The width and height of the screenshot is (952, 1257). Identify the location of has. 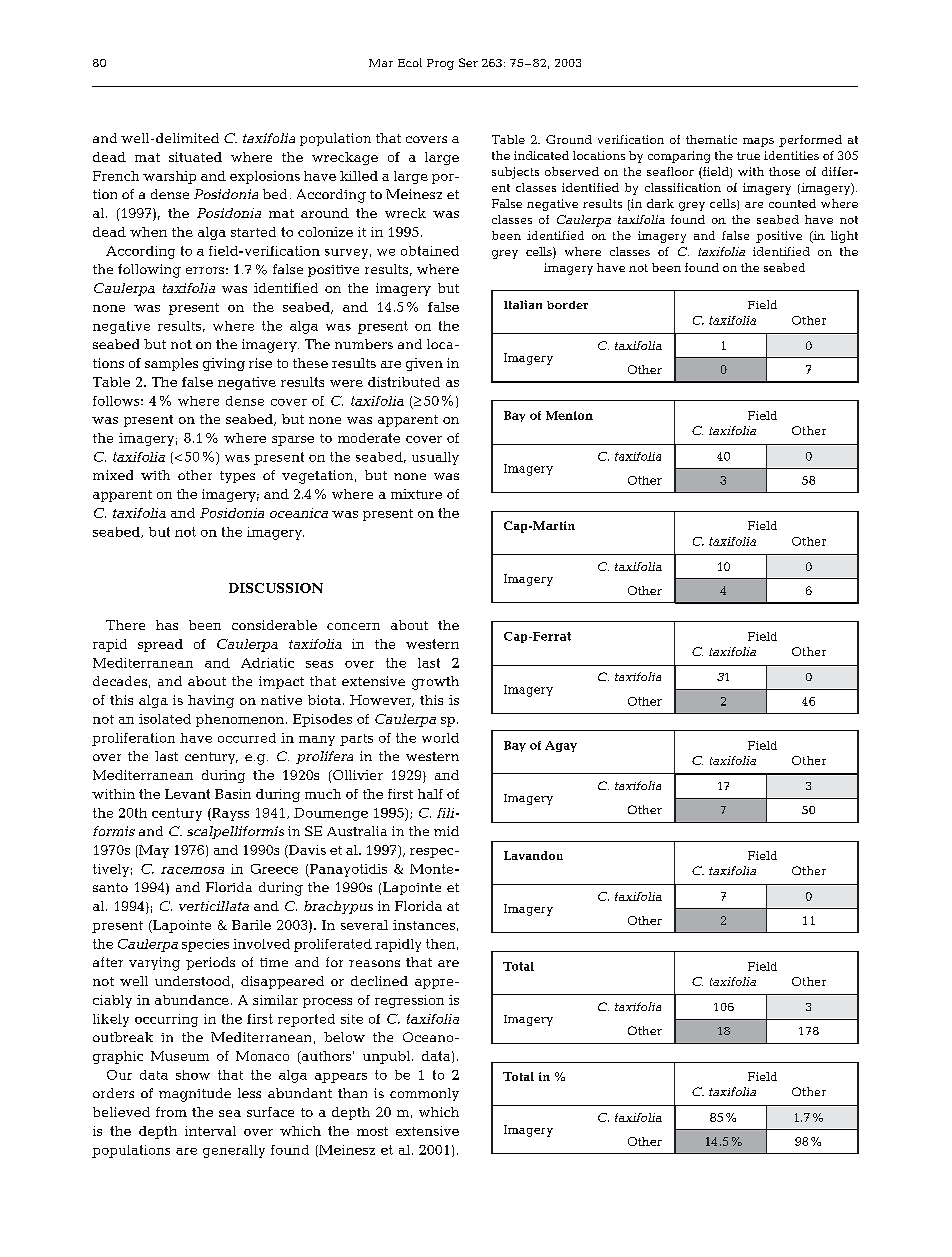
(167, 625).
